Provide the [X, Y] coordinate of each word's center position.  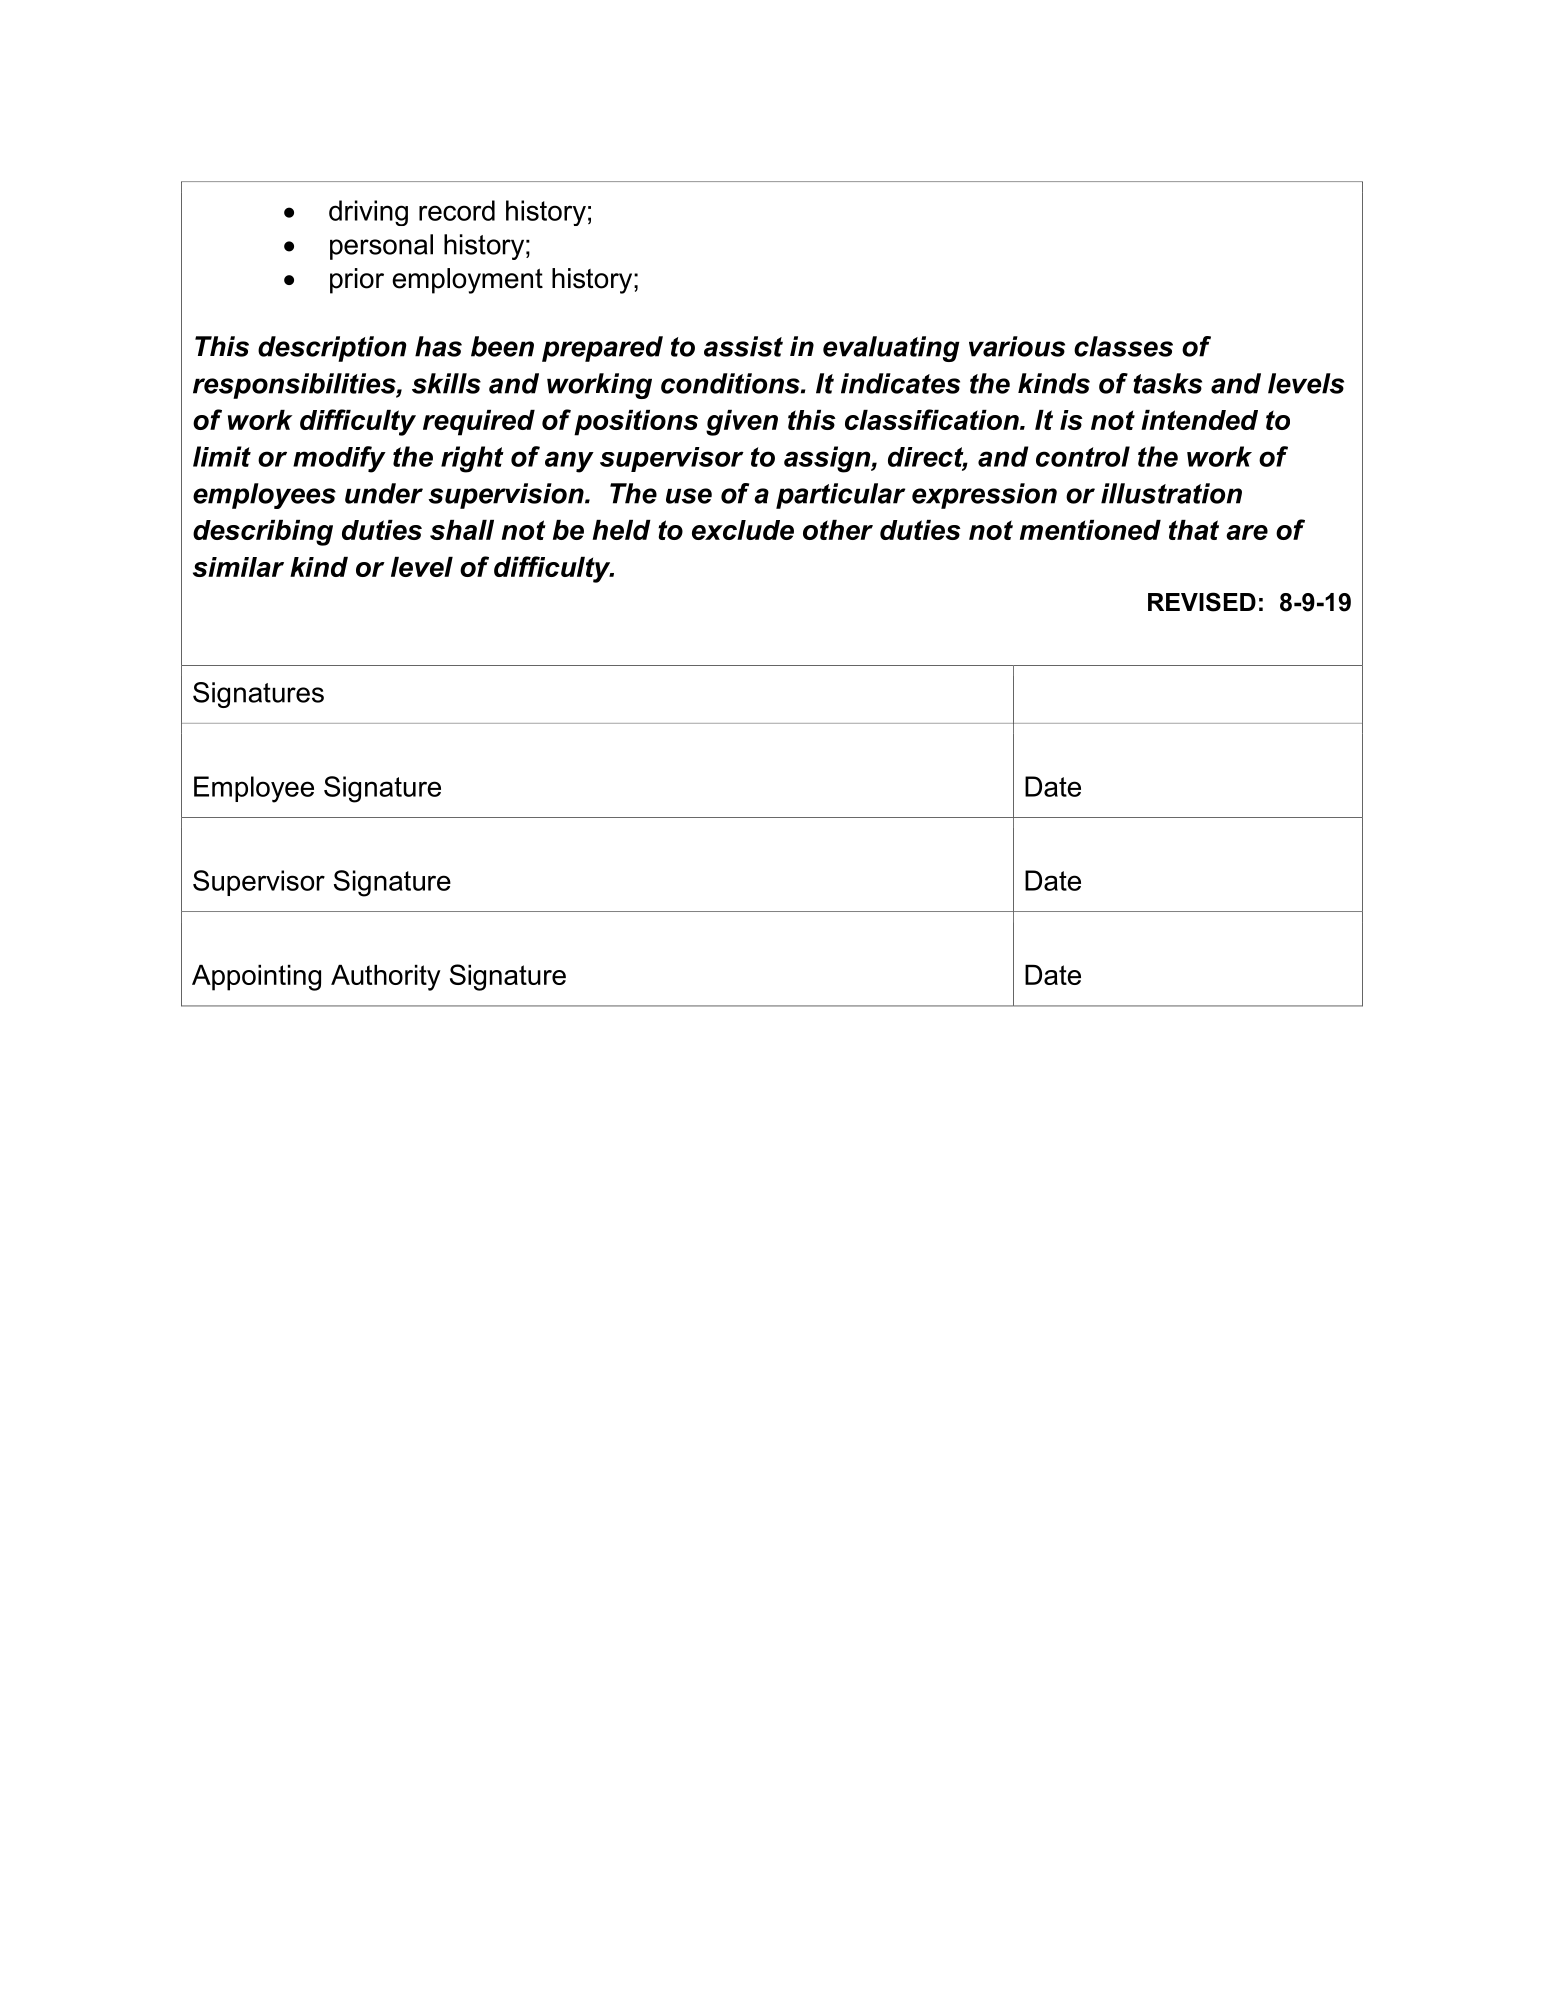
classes [1123, 346]
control [1083, 456]
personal [381, 247]
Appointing [256, 978]
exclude [743, 530]
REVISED [1202, 602]
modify [339, 459]
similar [238, 567]
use [689, 496]
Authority [386, 978]
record [457, 210]
